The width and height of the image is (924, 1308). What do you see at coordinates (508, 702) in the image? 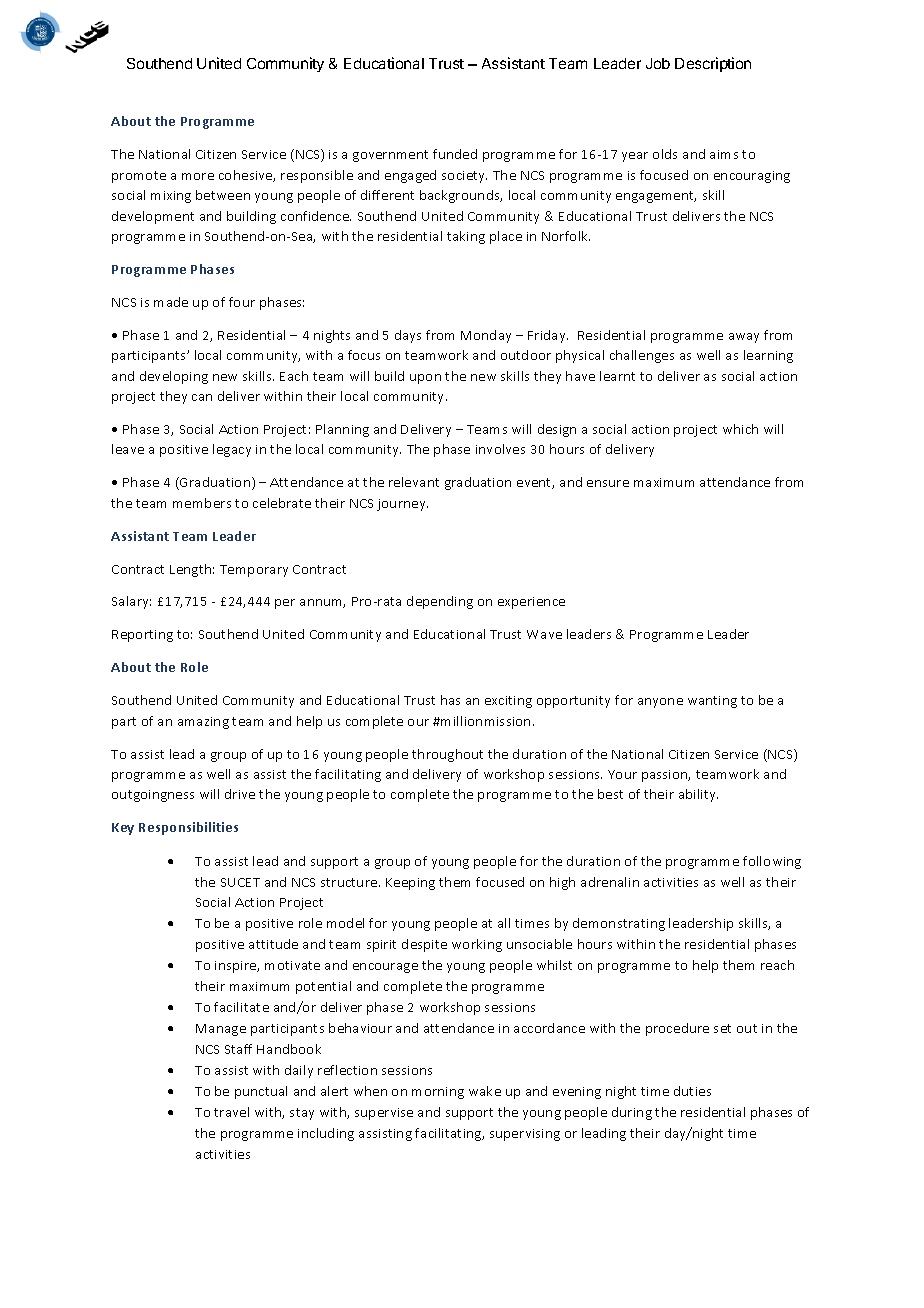
I see `exciting` at bounding box center [508, 702].
